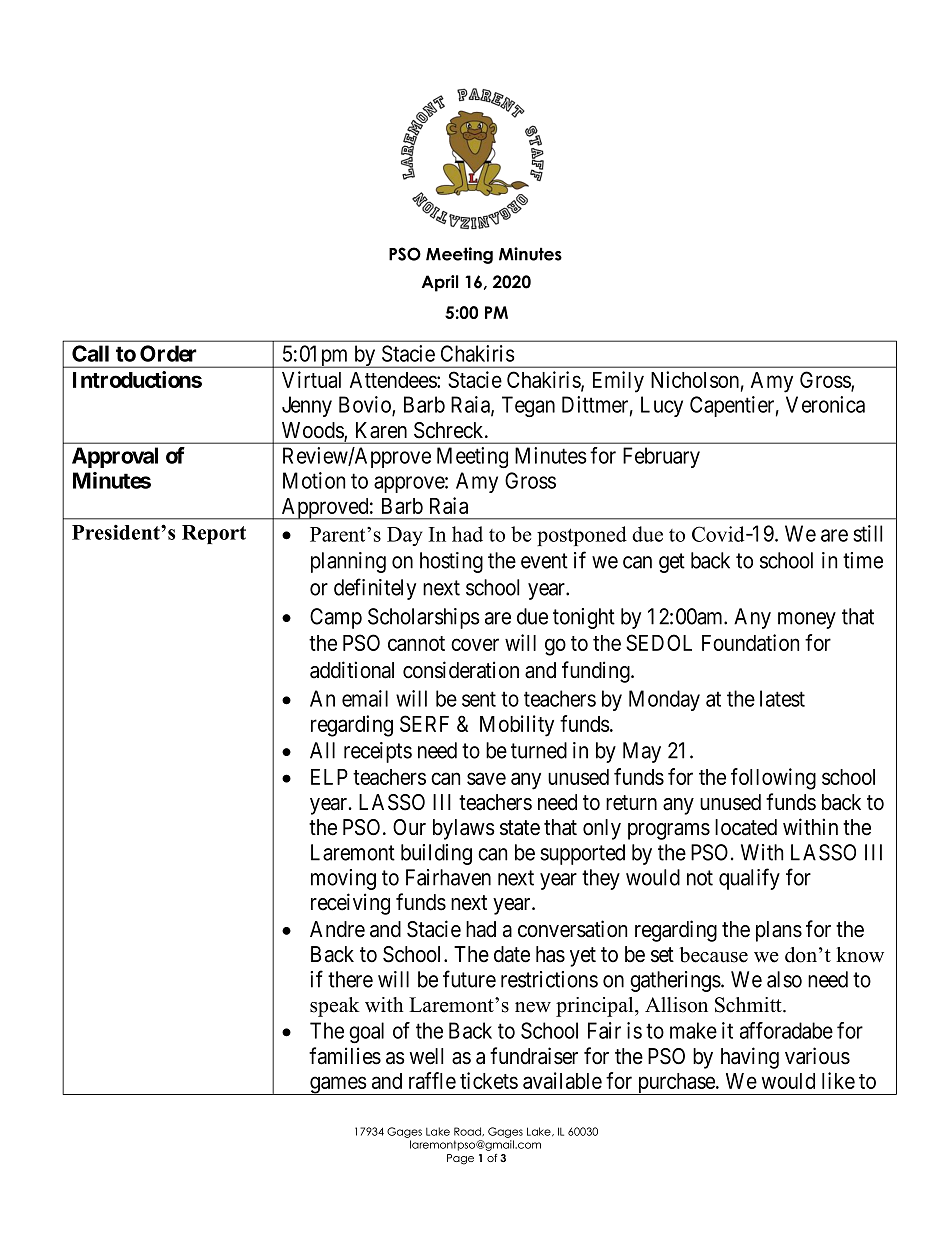 This screenshot has height=1233, width=952. Describe the element at coordinates (440, 283) in the screenshot. I see `April` at that location.
